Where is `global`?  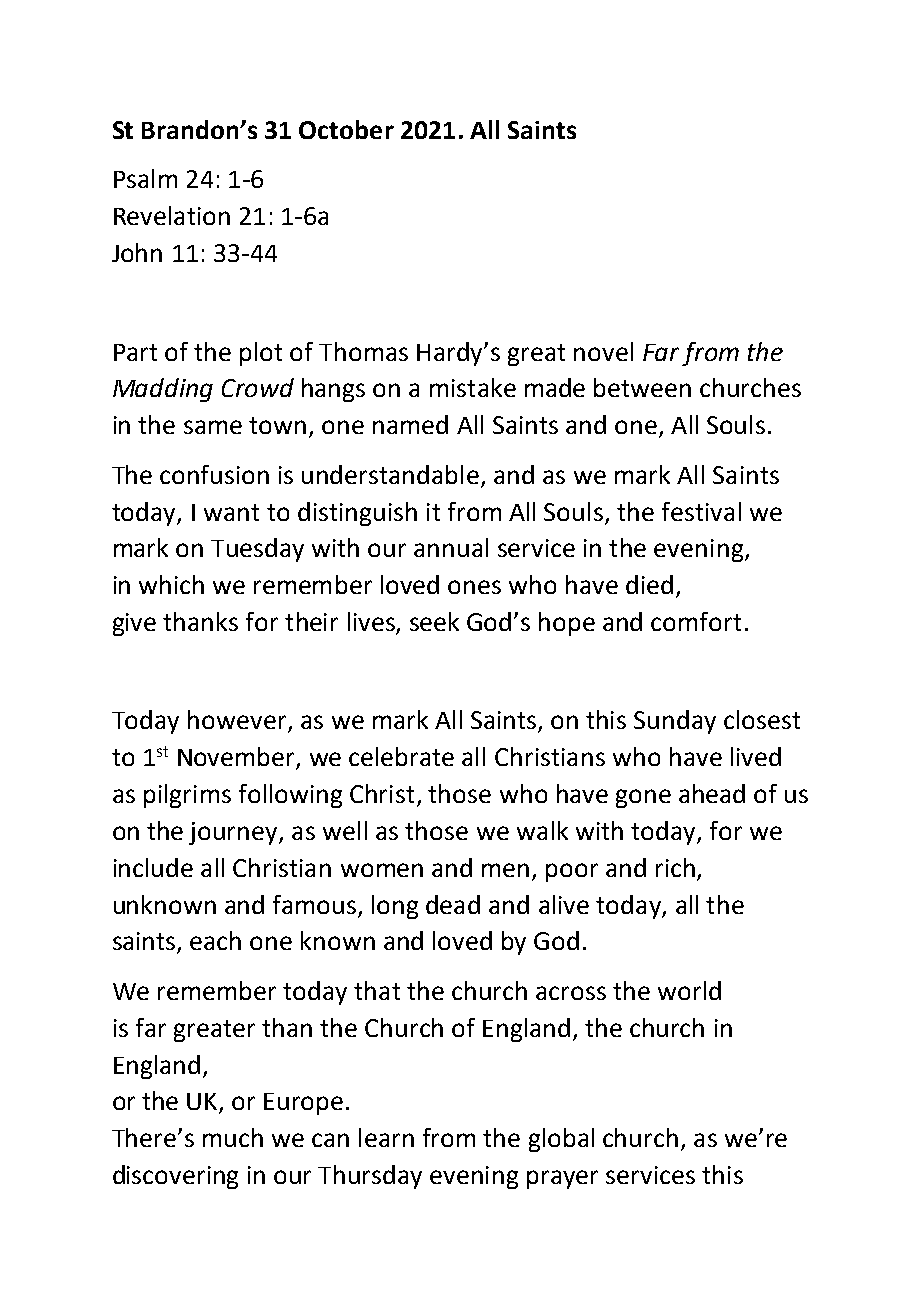
global is located at coordinates (561, 1140).
